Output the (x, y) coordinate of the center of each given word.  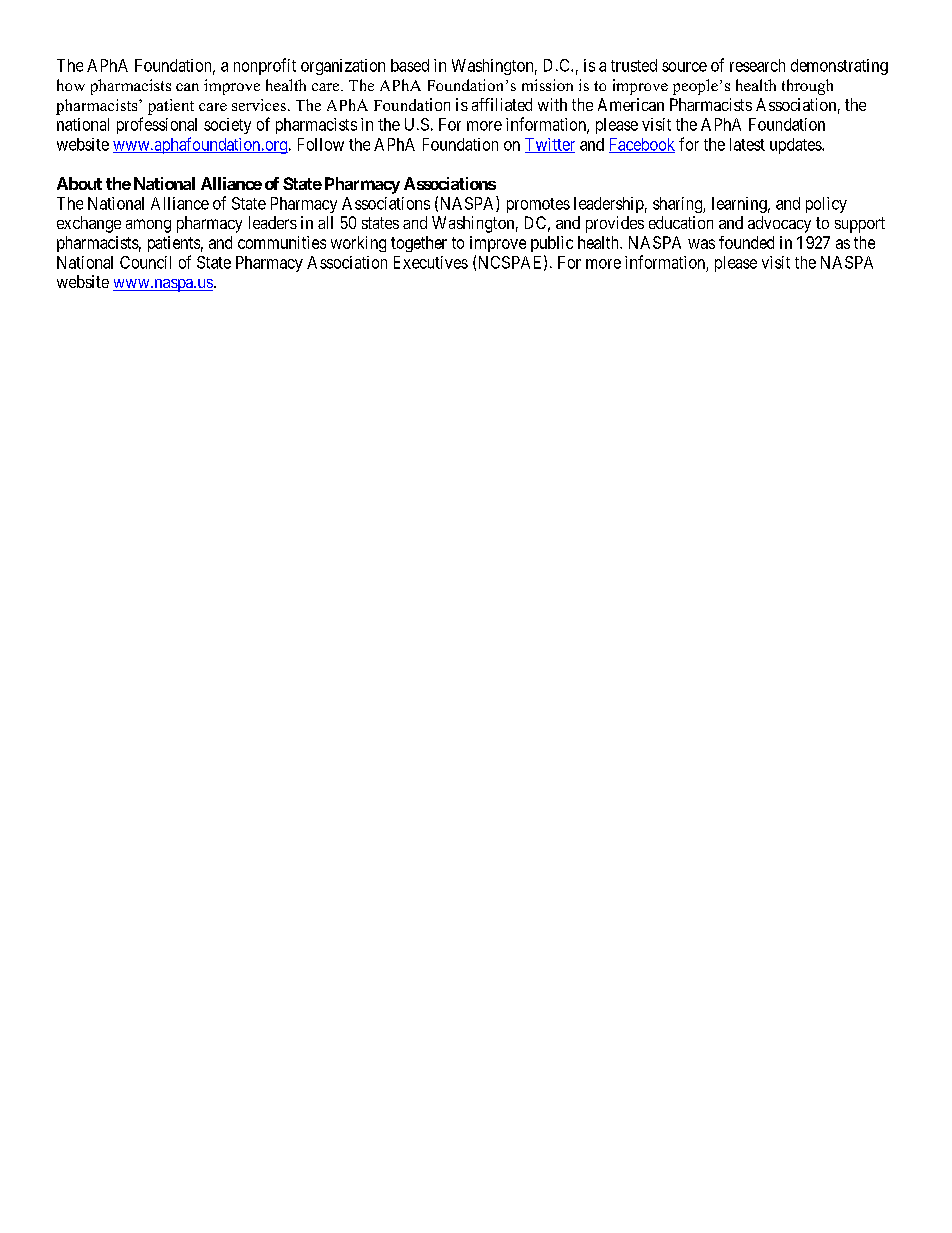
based (410, 65)
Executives (431, 262)
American (631, 104)
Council (145, 262)
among (148, 226)
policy (826, 205)
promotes (538, 205)
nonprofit (265, 66)
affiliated (502, 104)
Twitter (550, 145)
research (757, 65)
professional (157, 125)
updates (796, 146)
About (79, 183)
